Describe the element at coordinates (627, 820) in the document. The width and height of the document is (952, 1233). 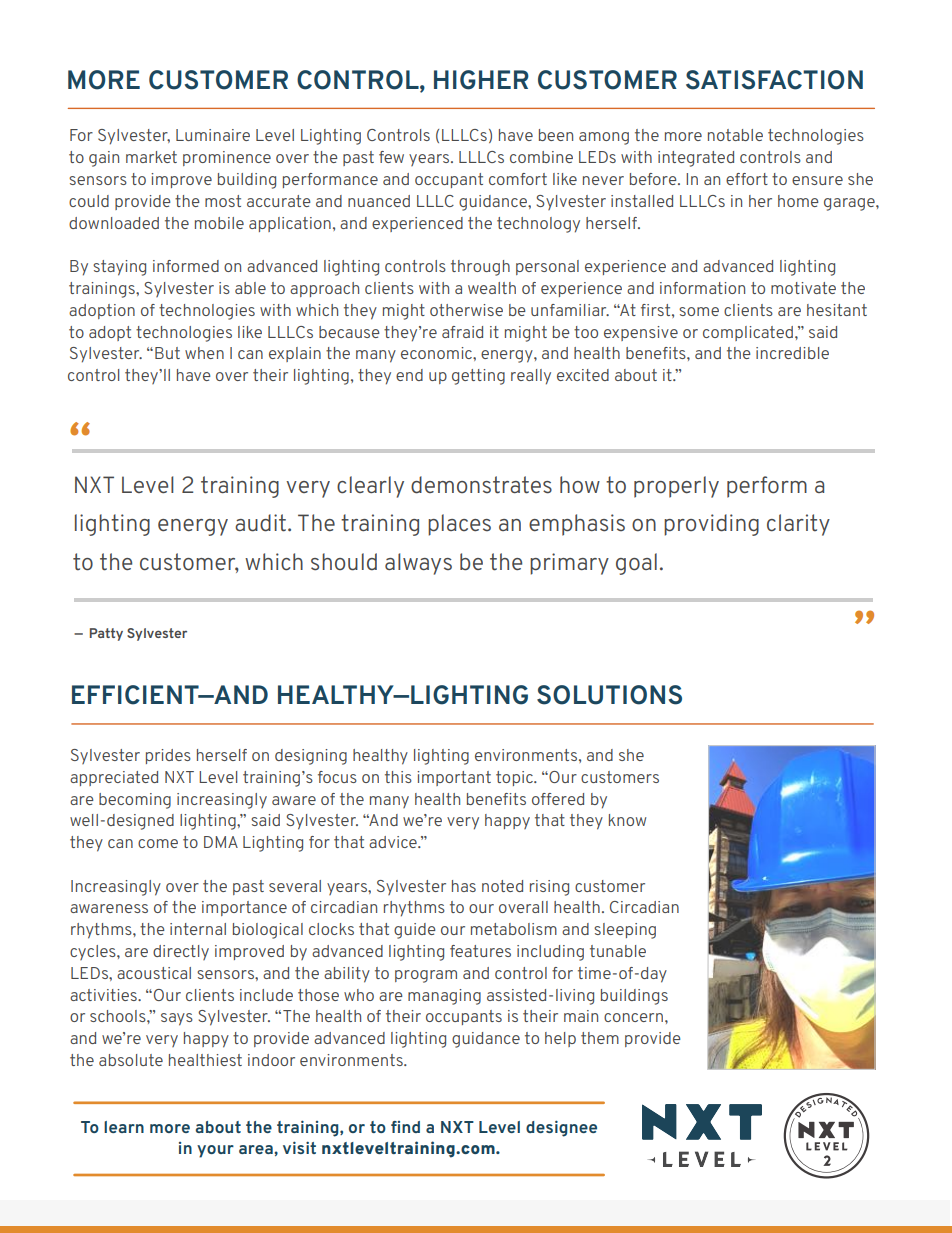
I see `know` at that location.
